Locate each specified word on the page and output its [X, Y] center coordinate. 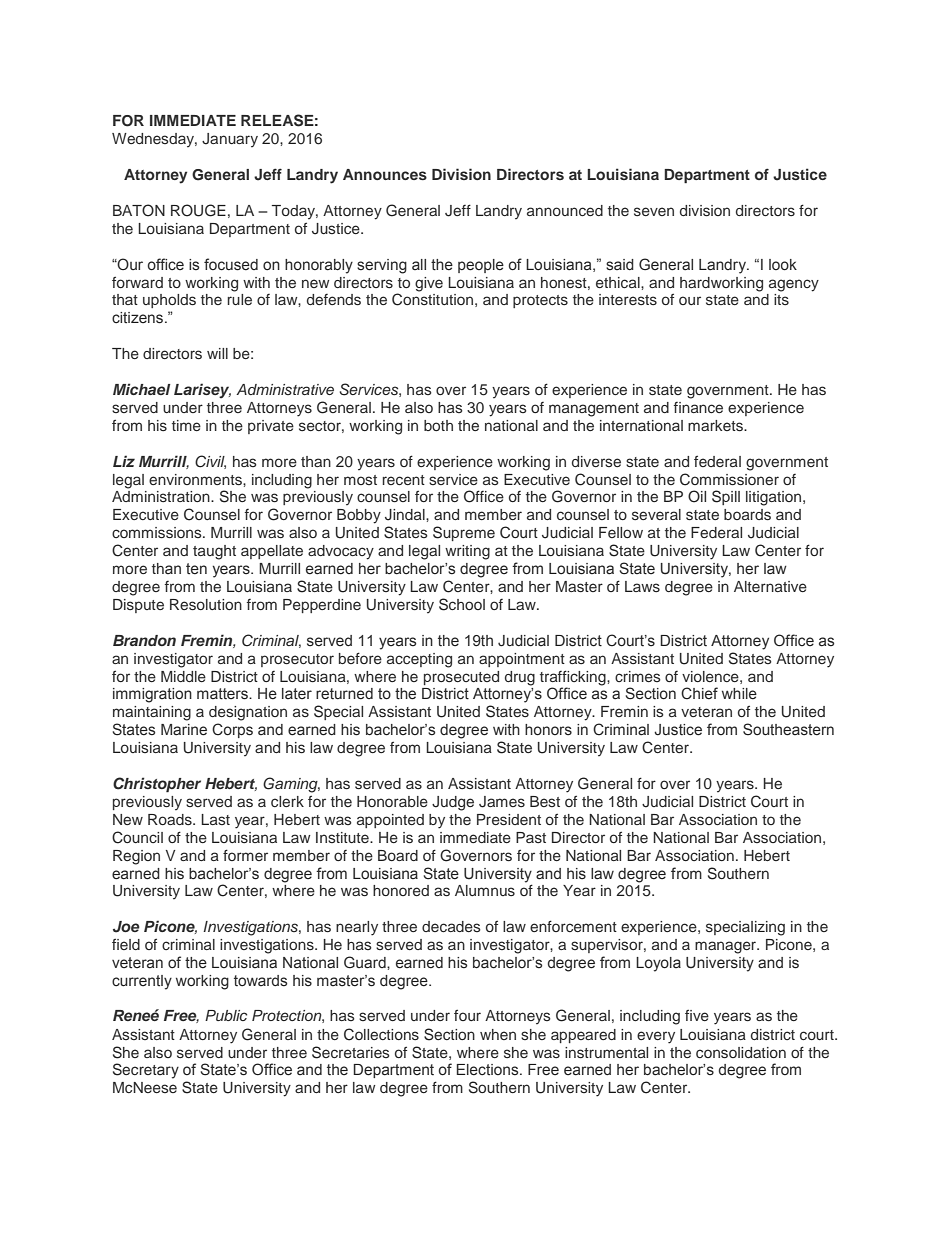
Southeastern [788, 729]
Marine [184, 730]
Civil [210, 462]
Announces [385, 174]
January [230, 140]
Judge [453, 803]
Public [226, 1015]
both [438, 425]
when [498, 1034]
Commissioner [729, 479]
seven [654, 211]
